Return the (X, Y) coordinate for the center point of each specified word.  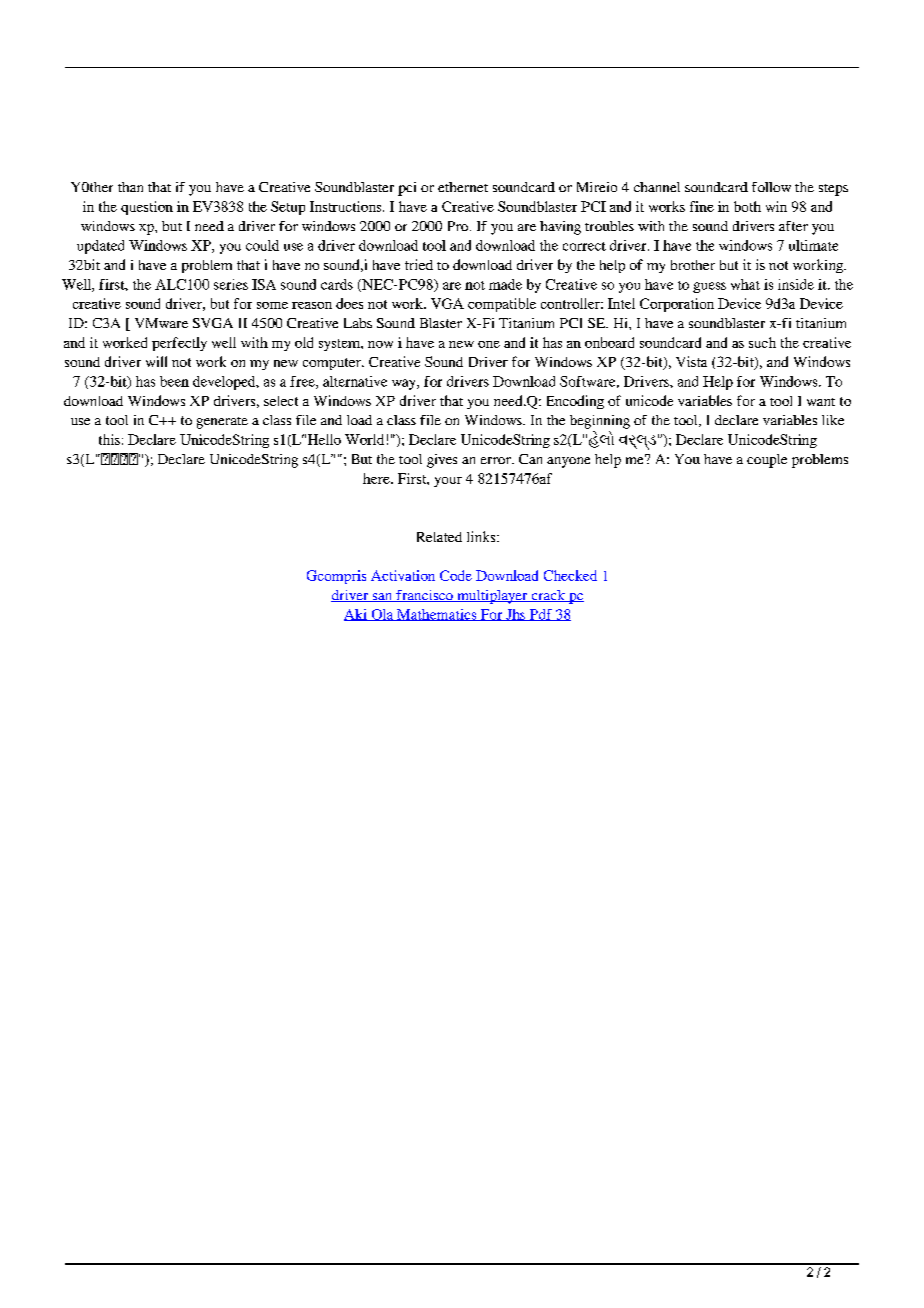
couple (767, 461)
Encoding (575, 402)
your (448, 482)
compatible (502, 305)
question (147, 208)
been (174, 381)
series (231, 284)
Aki (356, 615)
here (377, 478)
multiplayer (492, 597)
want (821, 402)
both (747, 206)
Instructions (347, 206)
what (745, 284)
